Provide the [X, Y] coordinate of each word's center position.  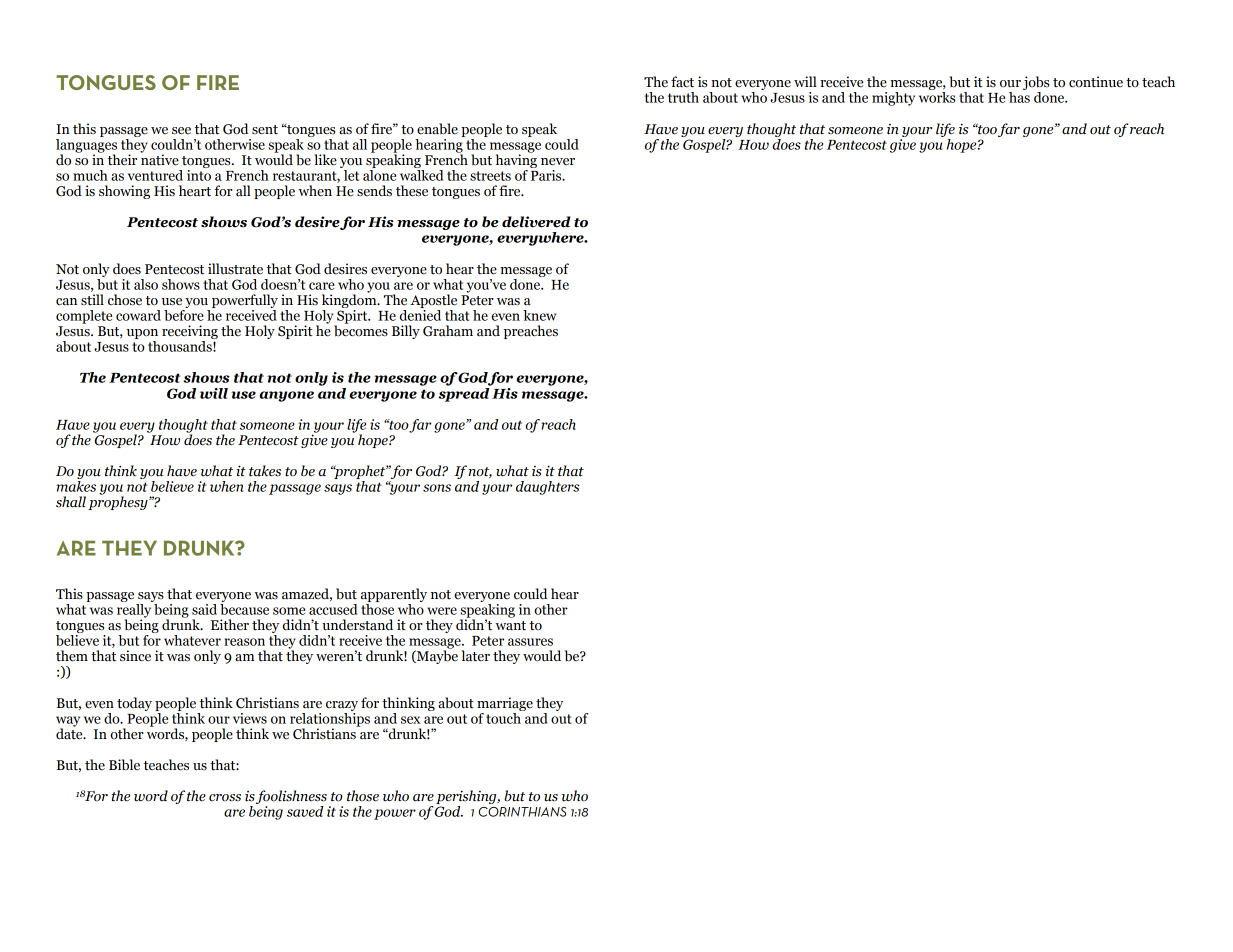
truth [683, 97]
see [181, 131]
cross [225, 798]
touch [504, 717]
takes [265, 471]
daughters [548, 488]
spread [464, 393]
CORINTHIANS [522, 812]
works [937, 97]
